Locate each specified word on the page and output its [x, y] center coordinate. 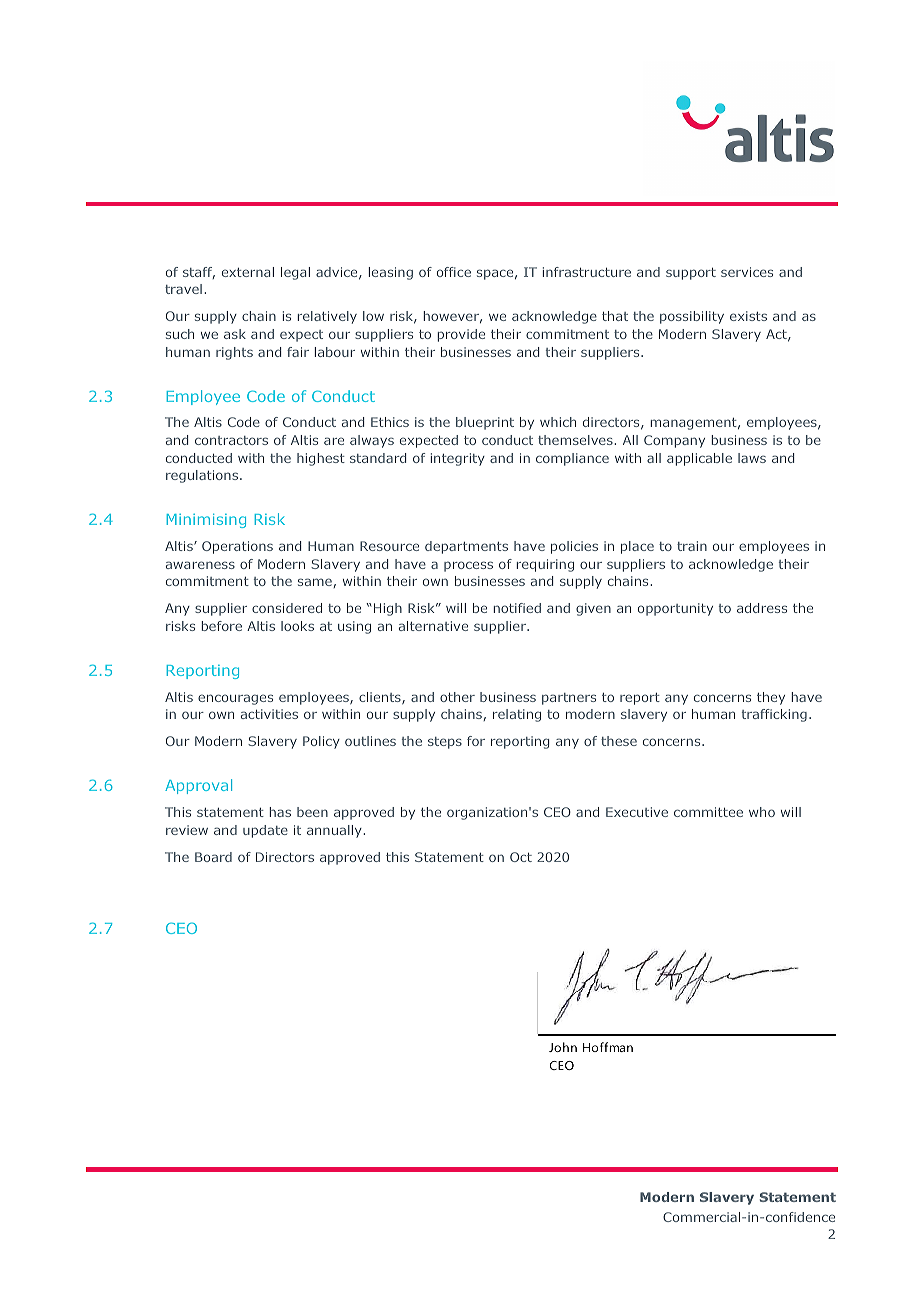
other [457, 697]
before [221, 626]
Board [213, 857]
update [265, 831]
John [563, 1047]
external [248, 272]
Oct [521, 857]
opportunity [675, 609]
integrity [458, 459]
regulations [203, 476]
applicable [699, 459]
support [691, 274]
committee [708, 812]
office [454, 272]
